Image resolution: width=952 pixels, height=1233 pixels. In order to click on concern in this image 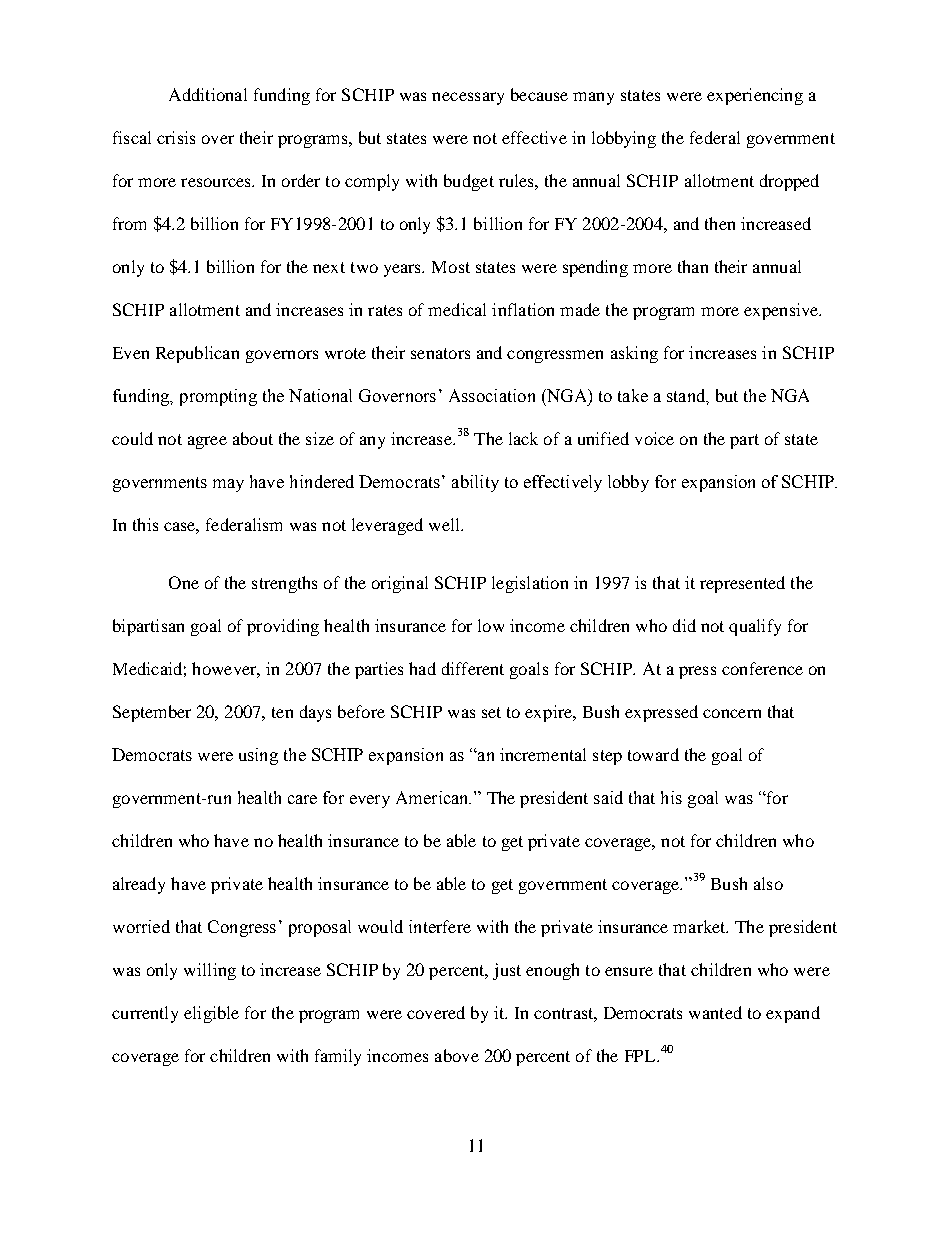, I will do `click(732, 713)`.
